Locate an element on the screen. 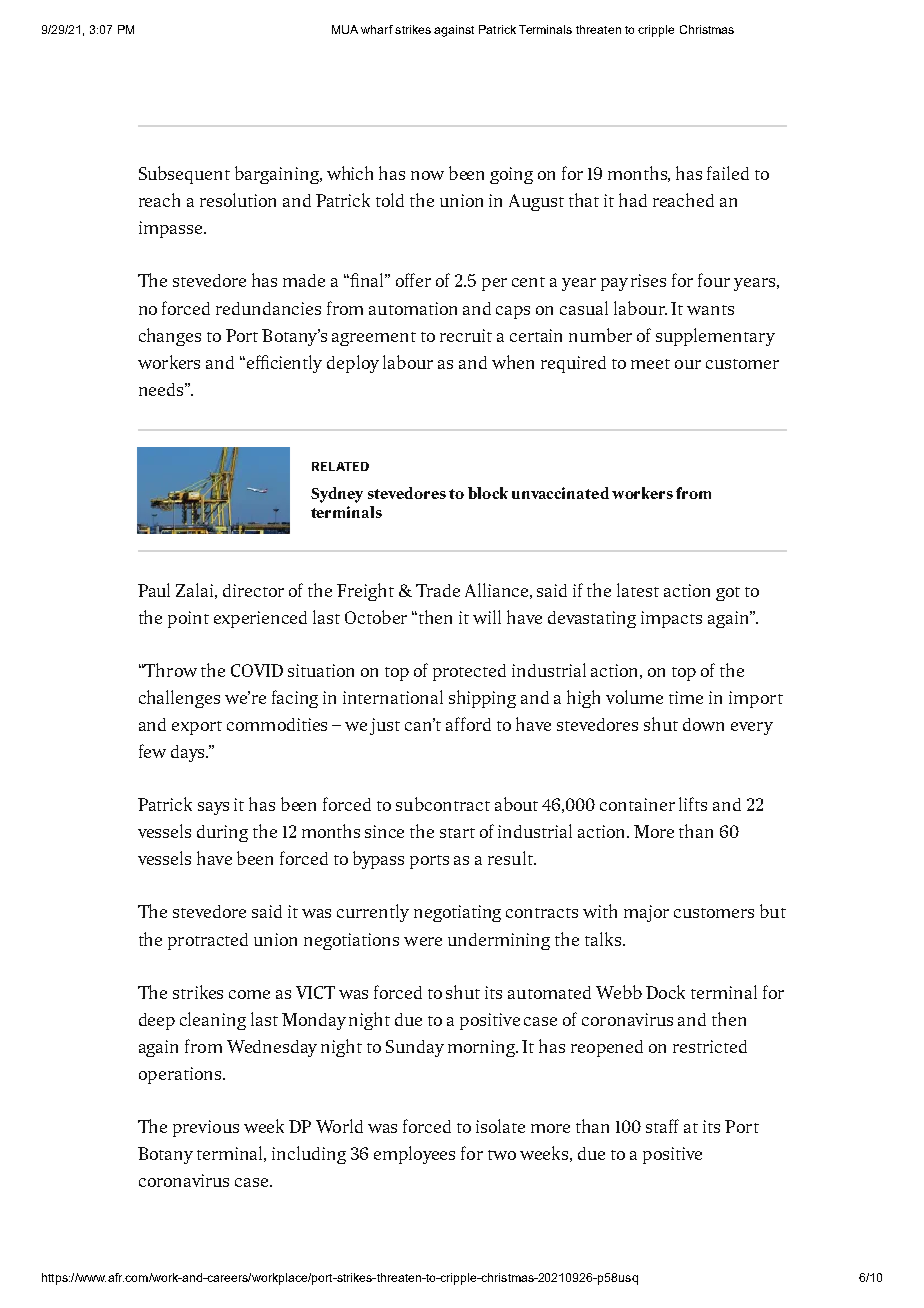 This screenshot has height=1308, width=924. previous is located at coordinates (206, 1128).
